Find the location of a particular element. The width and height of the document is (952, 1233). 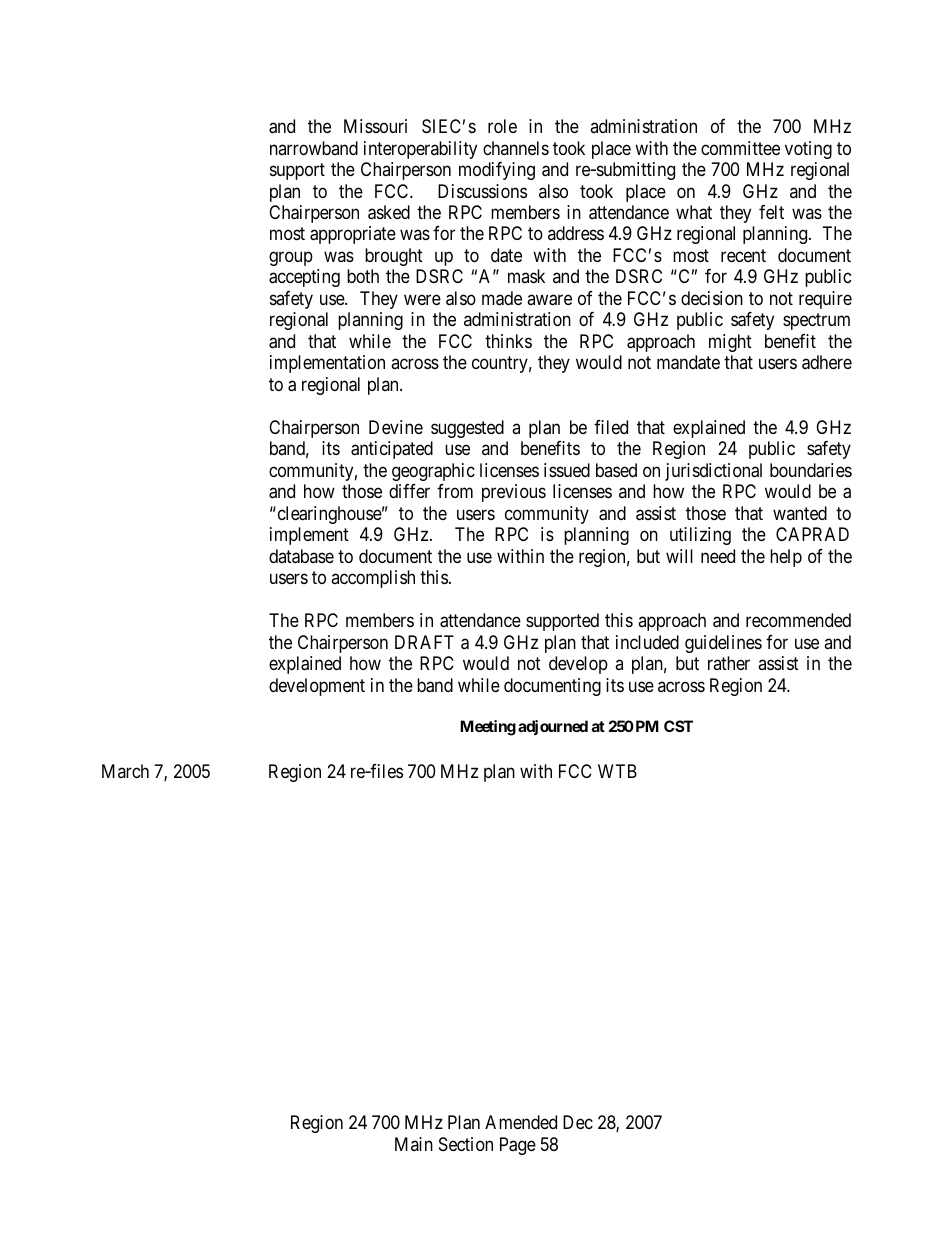

accepting is located at coordinates (304, 278).
